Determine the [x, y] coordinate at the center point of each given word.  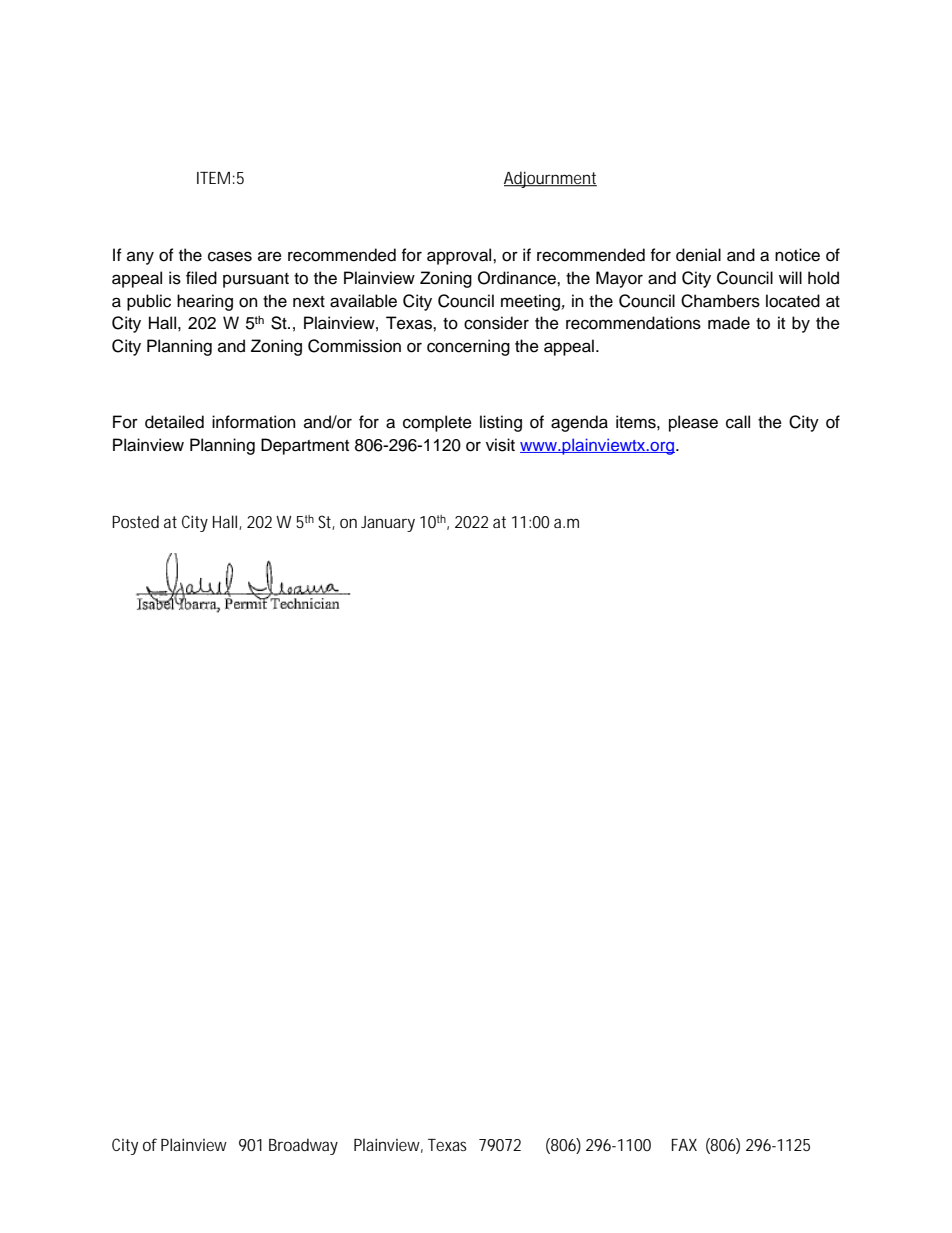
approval [460, 256]
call [738, 422]
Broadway [303, 1146]
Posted [135, 521]
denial [698, 255]
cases [230, 256]
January [388, 524]
